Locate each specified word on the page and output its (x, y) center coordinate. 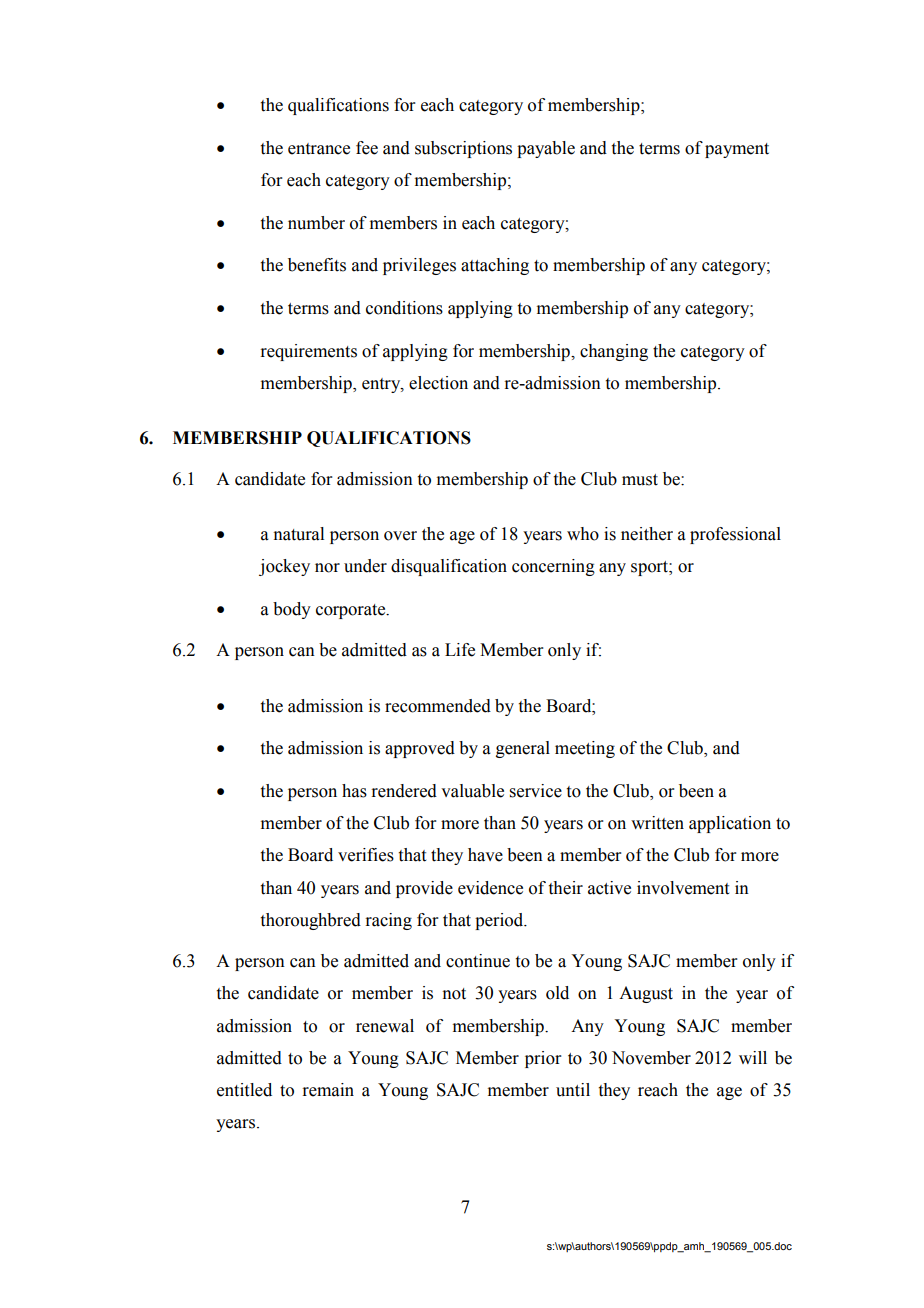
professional (735, 535)
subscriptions (463, 149)
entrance (319, 149)
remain (328, 1090)
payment (737, 150)
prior (543, 1059)
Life (460, 650)
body (292, 610)
